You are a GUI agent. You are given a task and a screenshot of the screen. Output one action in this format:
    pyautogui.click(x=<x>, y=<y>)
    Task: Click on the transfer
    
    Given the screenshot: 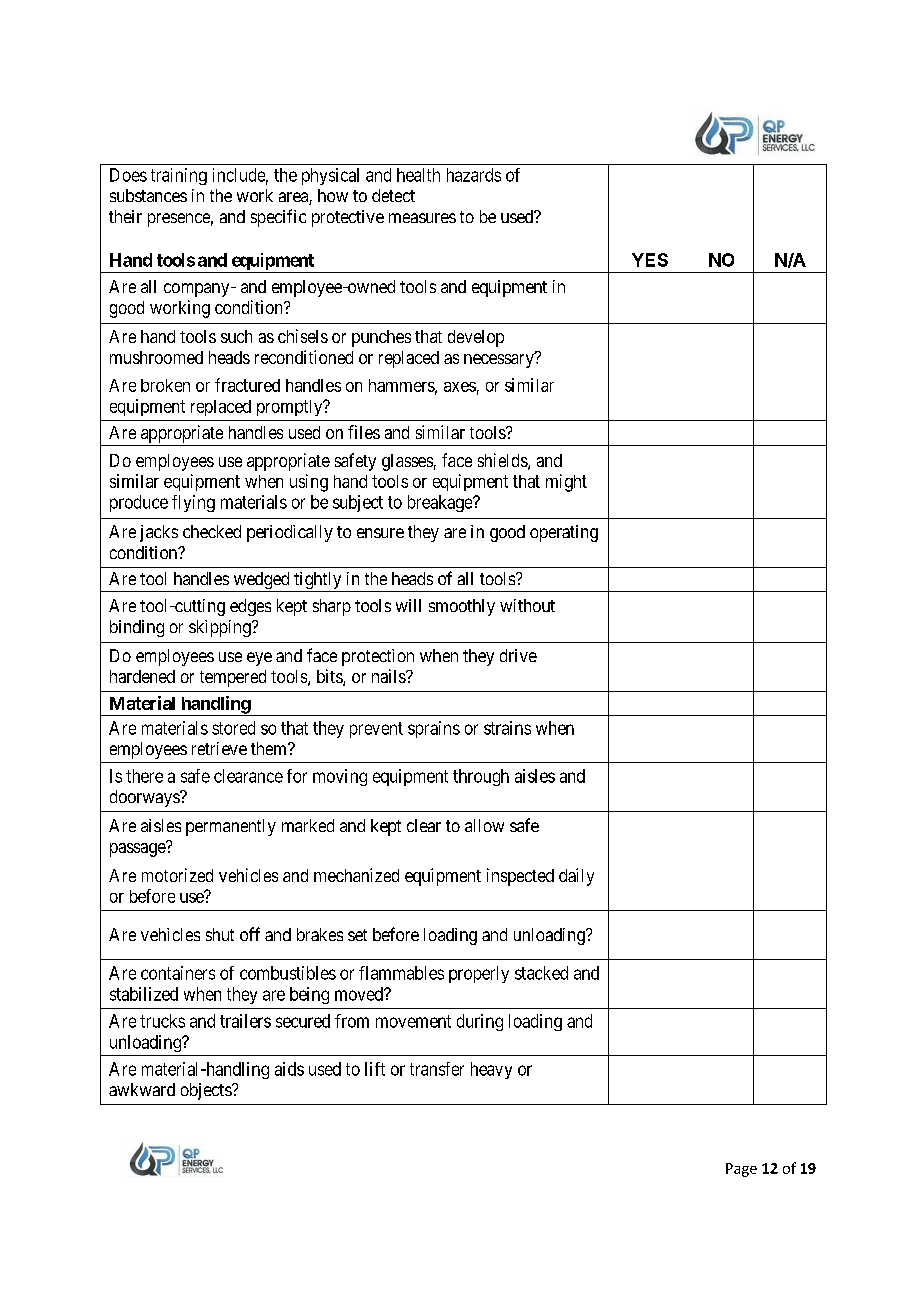 What is the action you would take?
    pyautogui.click(x=437, y=1069)
